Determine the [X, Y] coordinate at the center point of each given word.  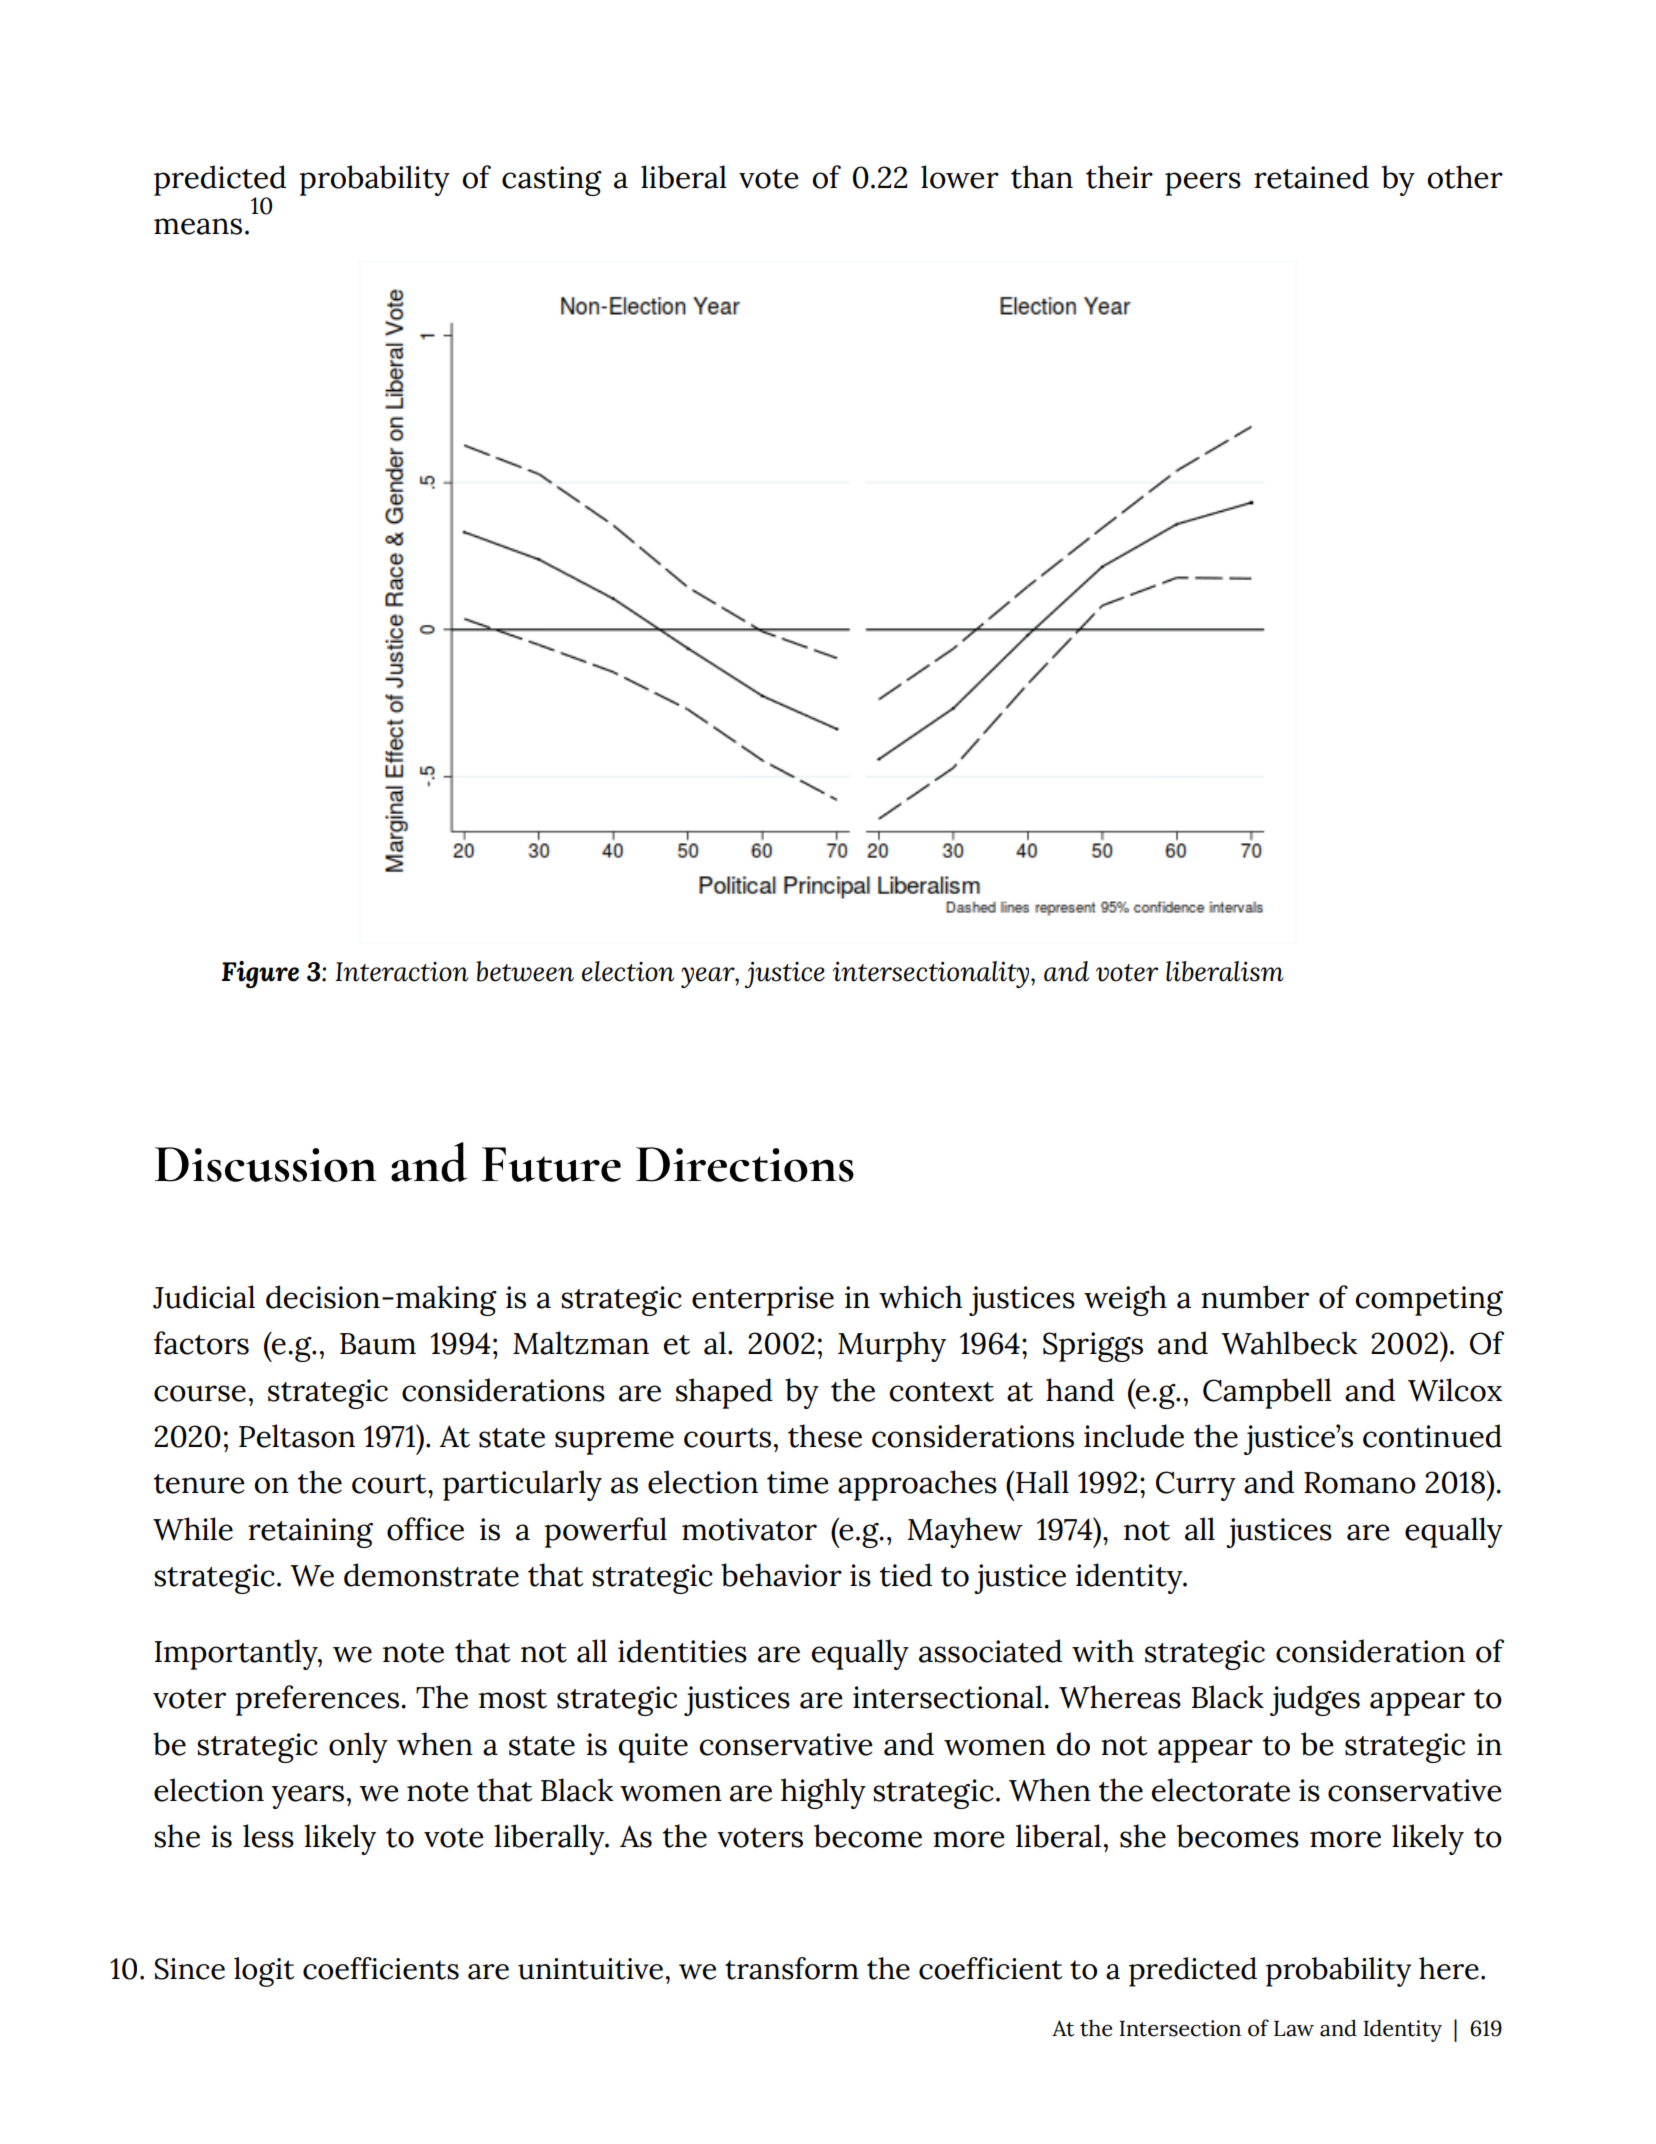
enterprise [763, 1301]
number [1255, 1297]
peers [1203, 184]
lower [960, 177]
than [1042, 177]
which [920, 1297]
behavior [781, 1575]
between [525, 971]
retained [1311, 177]
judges [1315, 1700]
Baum [378, 1344]
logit [264, 1972]
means [198, 226]
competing [1429, 1301]
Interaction [401, 972]
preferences [317, 1700]
